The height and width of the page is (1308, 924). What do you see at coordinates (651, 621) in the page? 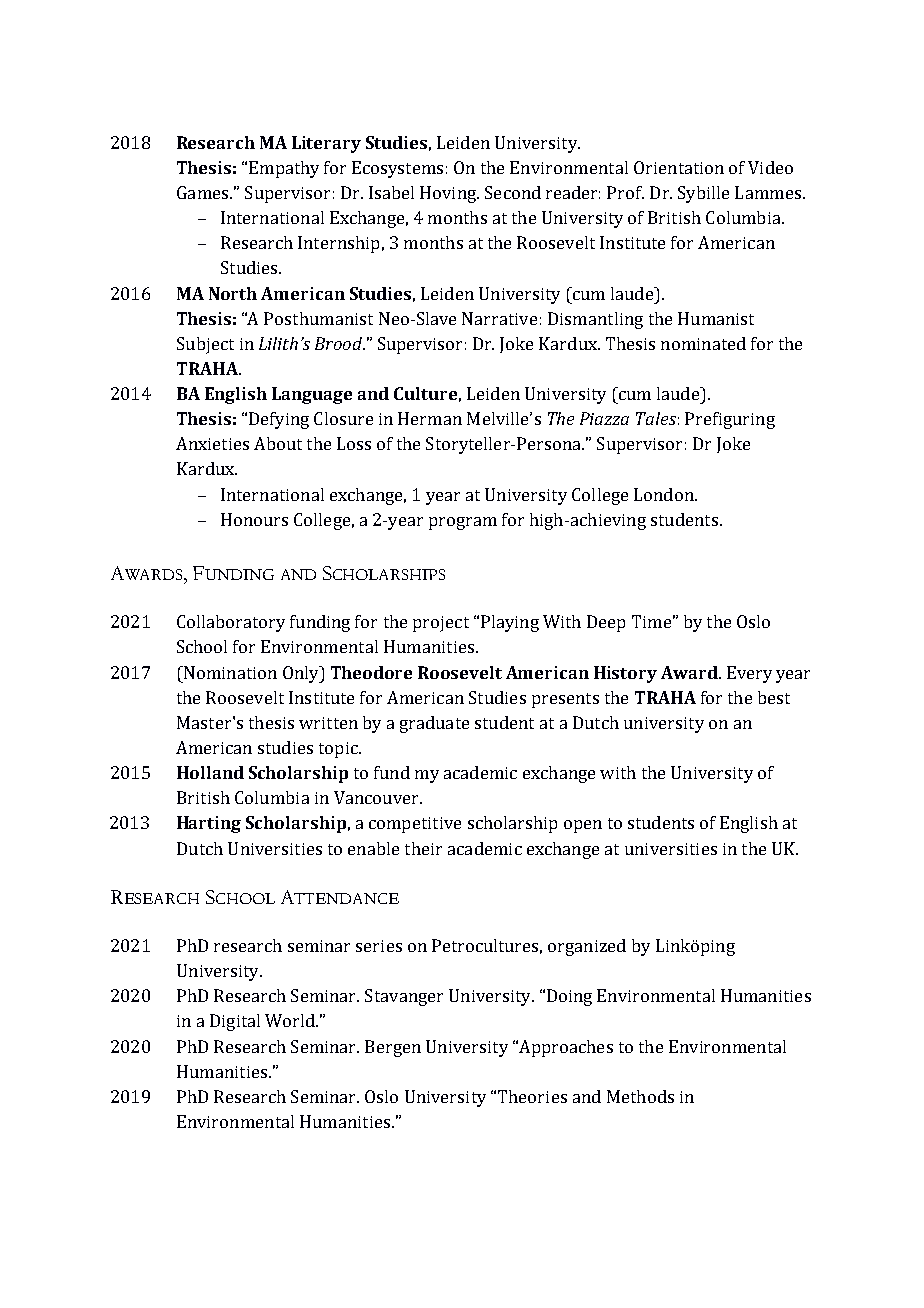
I see `Time` at bounding box center [651, 621].
